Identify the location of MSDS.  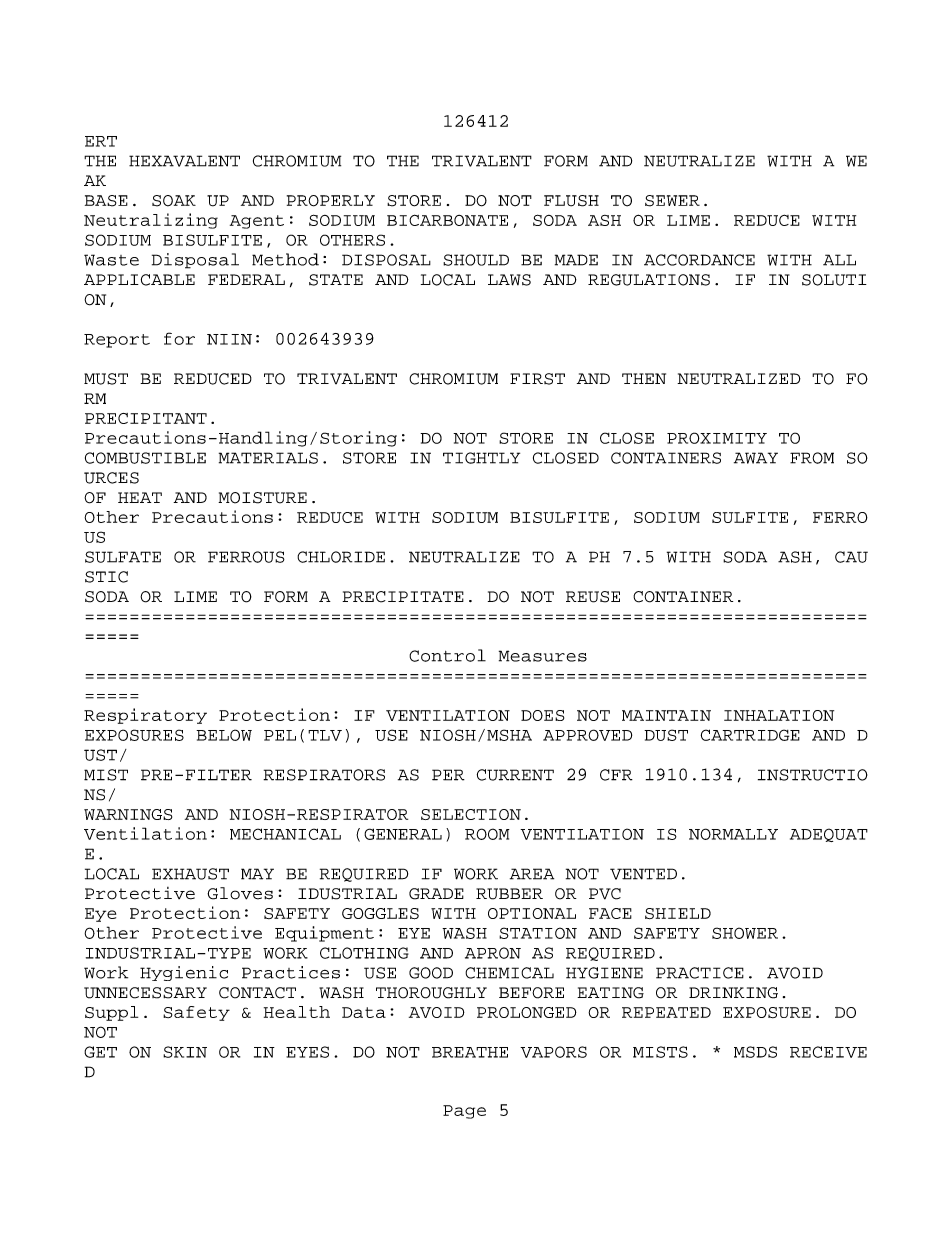
(755, 1052).
